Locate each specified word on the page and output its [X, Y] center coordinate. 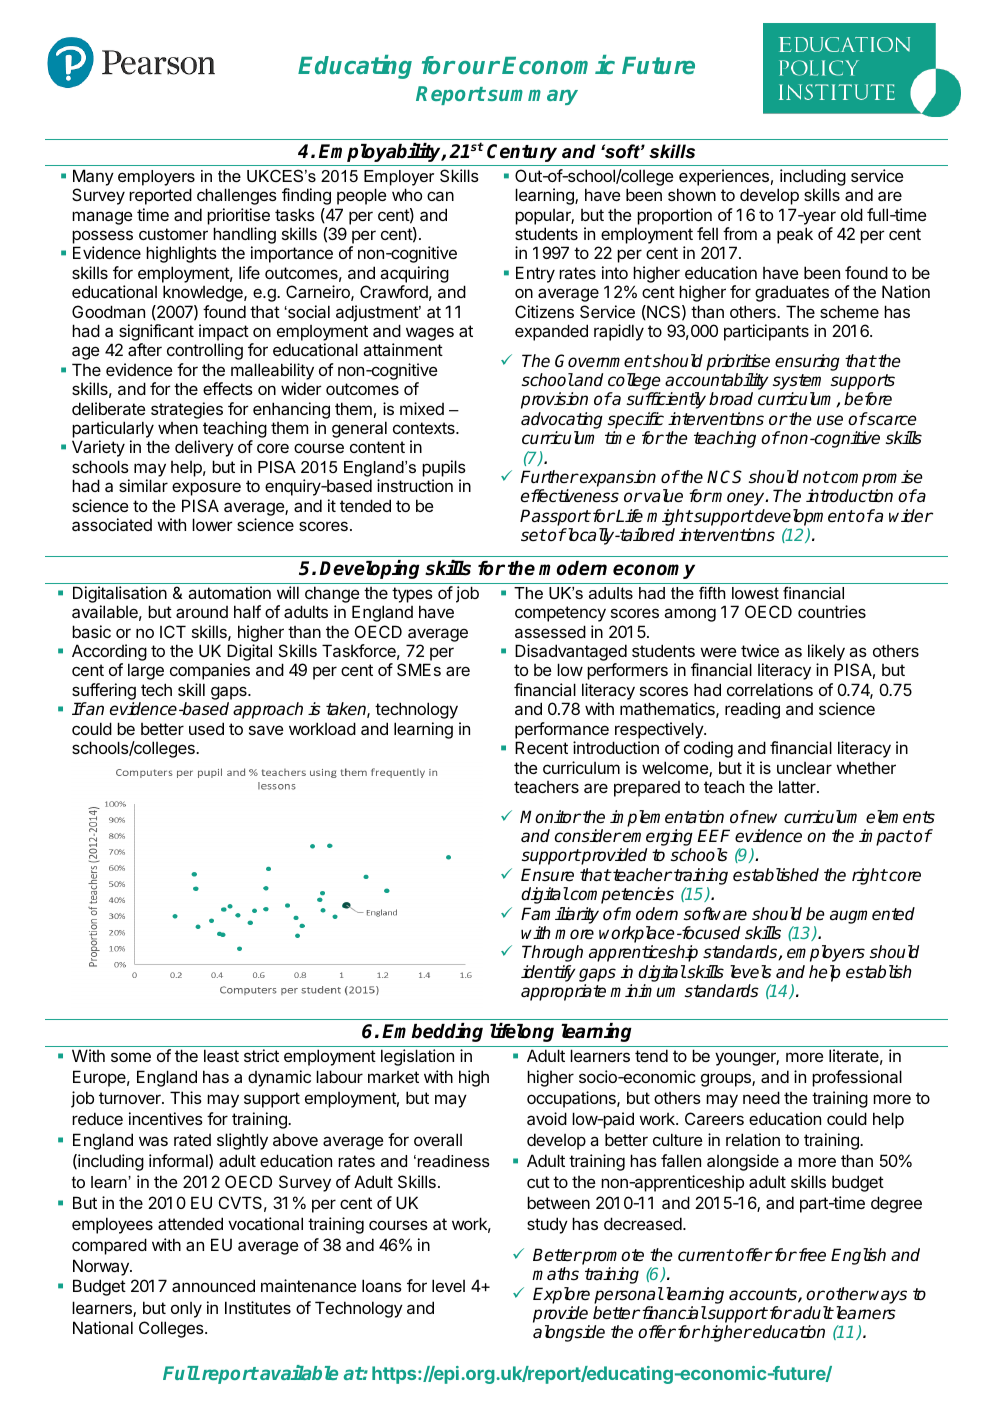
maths [555, 1274]
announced [213, 1285]
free [811, 1255]
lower [212, 524]
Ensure [547, 875]
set [534, 535]
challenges [237, 196]
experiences [724, 177]
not [816, 477]
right [869, 876]
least [221, 1055]
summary [533, 97]
